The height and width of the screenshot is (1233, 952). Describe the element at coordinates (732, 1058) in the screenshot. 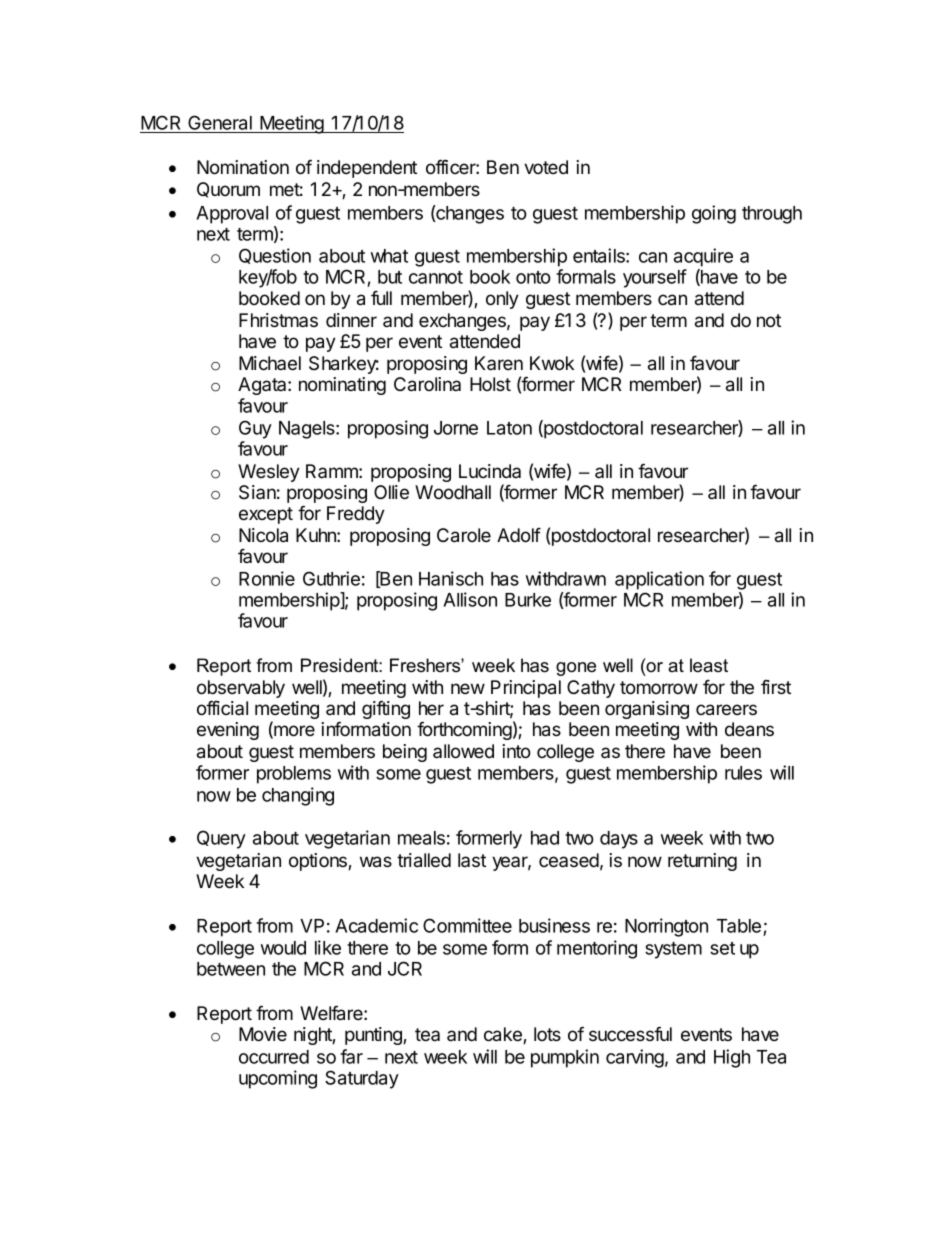

I see `High` at that location.
